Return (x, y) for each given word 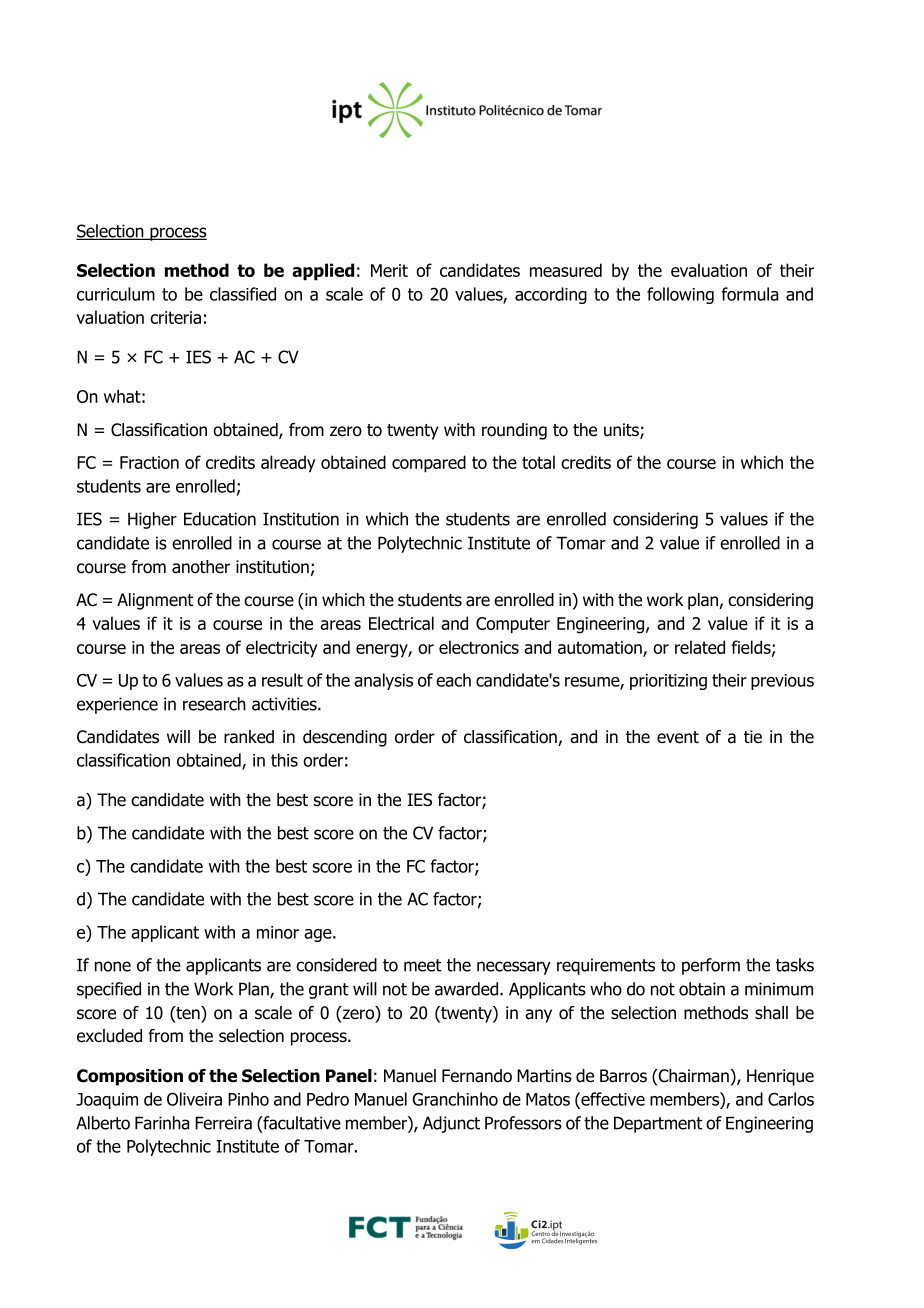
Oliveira (194, 1099)
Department (658, 1124)
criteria (175, 317)
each (453, 680)
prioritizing (668, 682)
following (680, 295)
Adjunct (451, 1124)
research (214, 704)
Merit (389, 270)
